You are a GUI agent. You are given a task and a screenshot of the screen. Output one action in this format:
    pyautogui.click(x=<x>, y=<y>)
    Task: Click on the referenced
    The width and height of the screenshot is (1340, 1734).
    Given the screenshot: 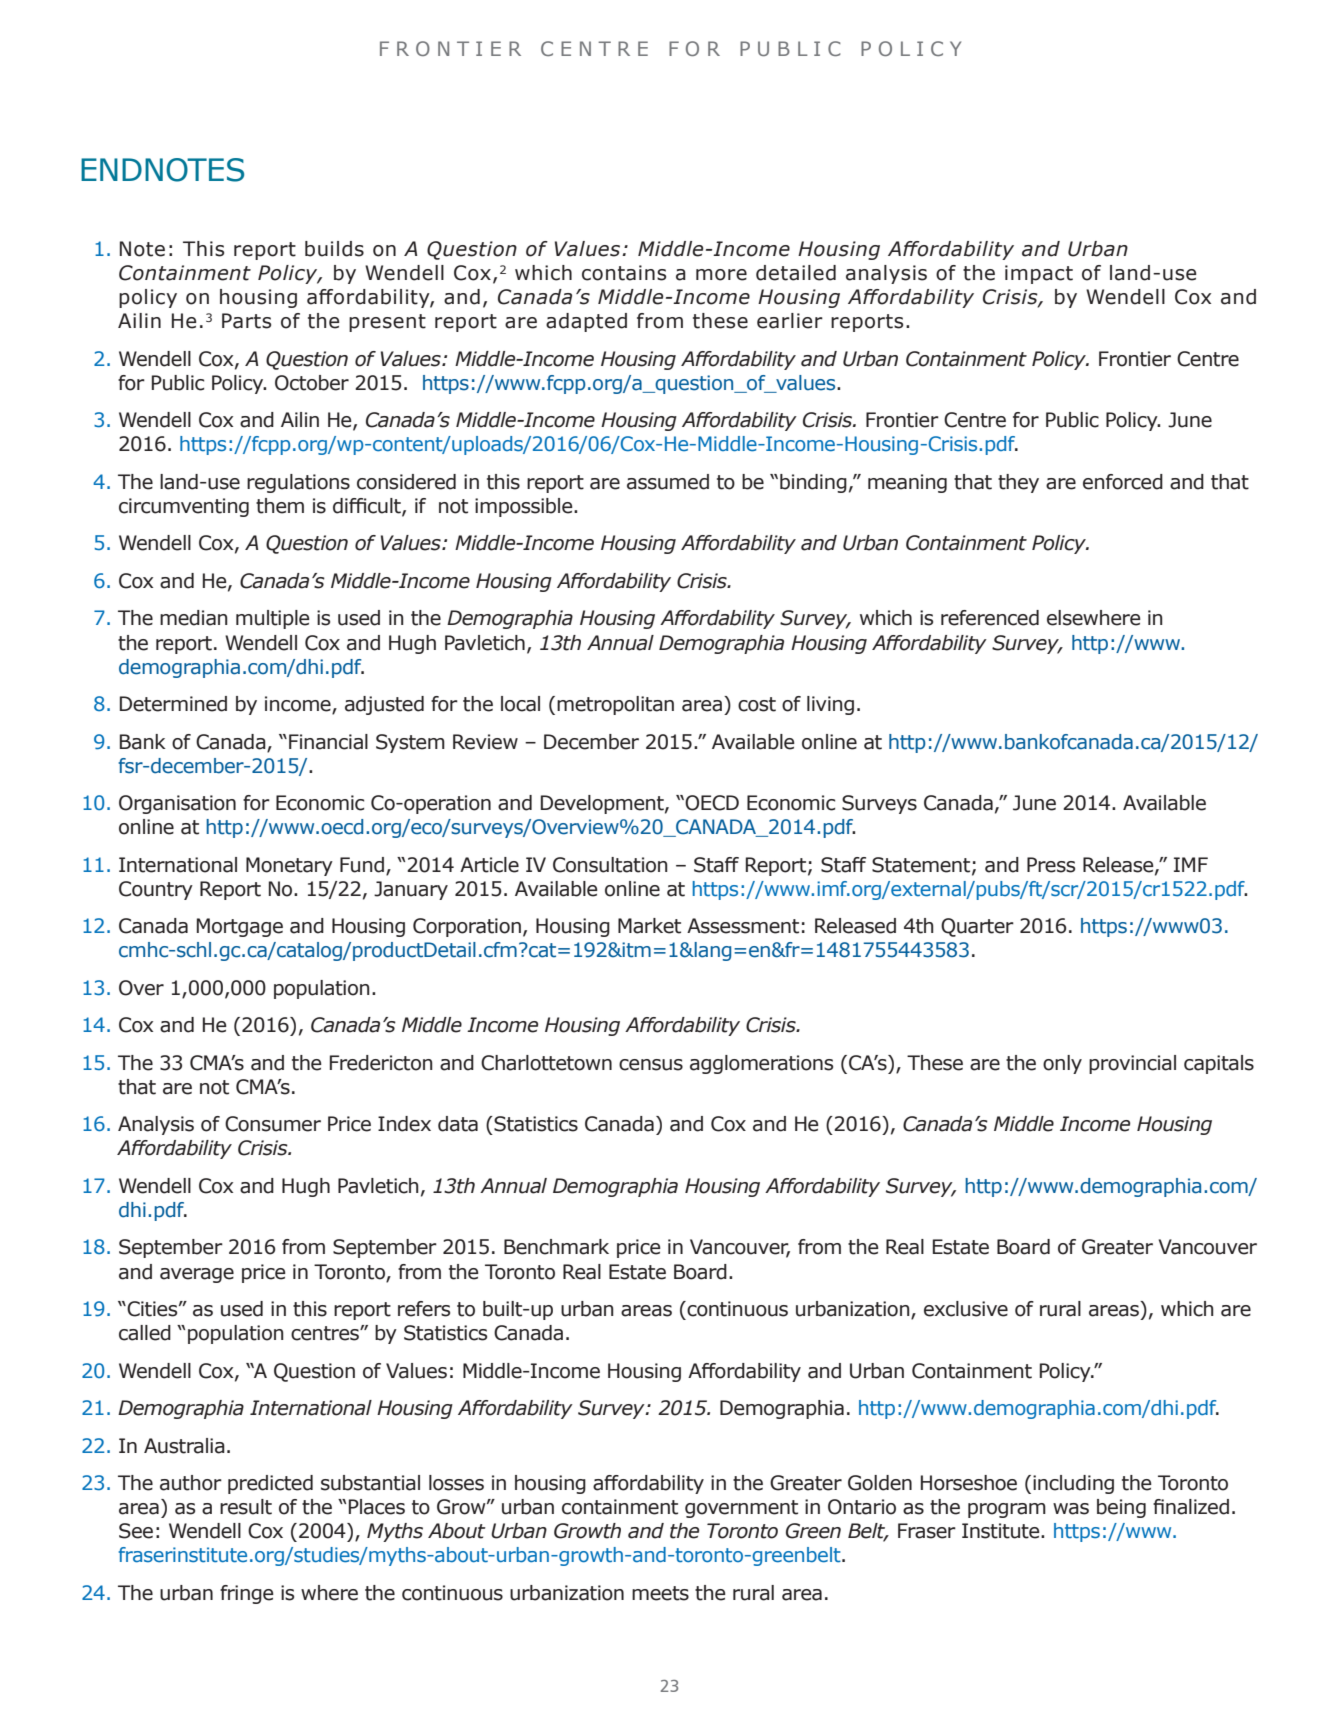 What is the action you would take?
    pyautogui.click(x=990, y=618)
